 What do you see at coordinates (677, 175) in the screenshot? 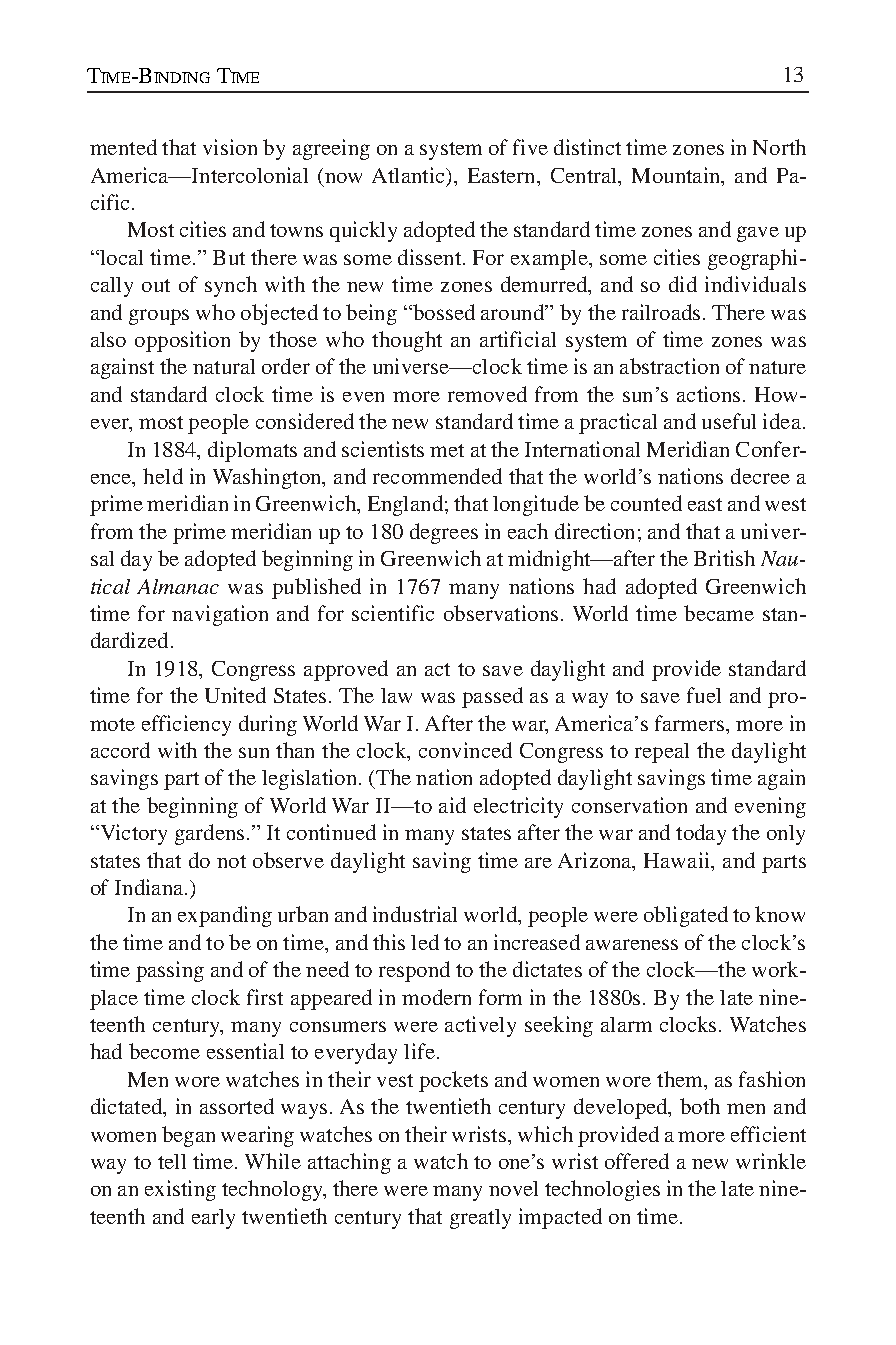
I see `Mountain` at bounding box center [677, 175].
